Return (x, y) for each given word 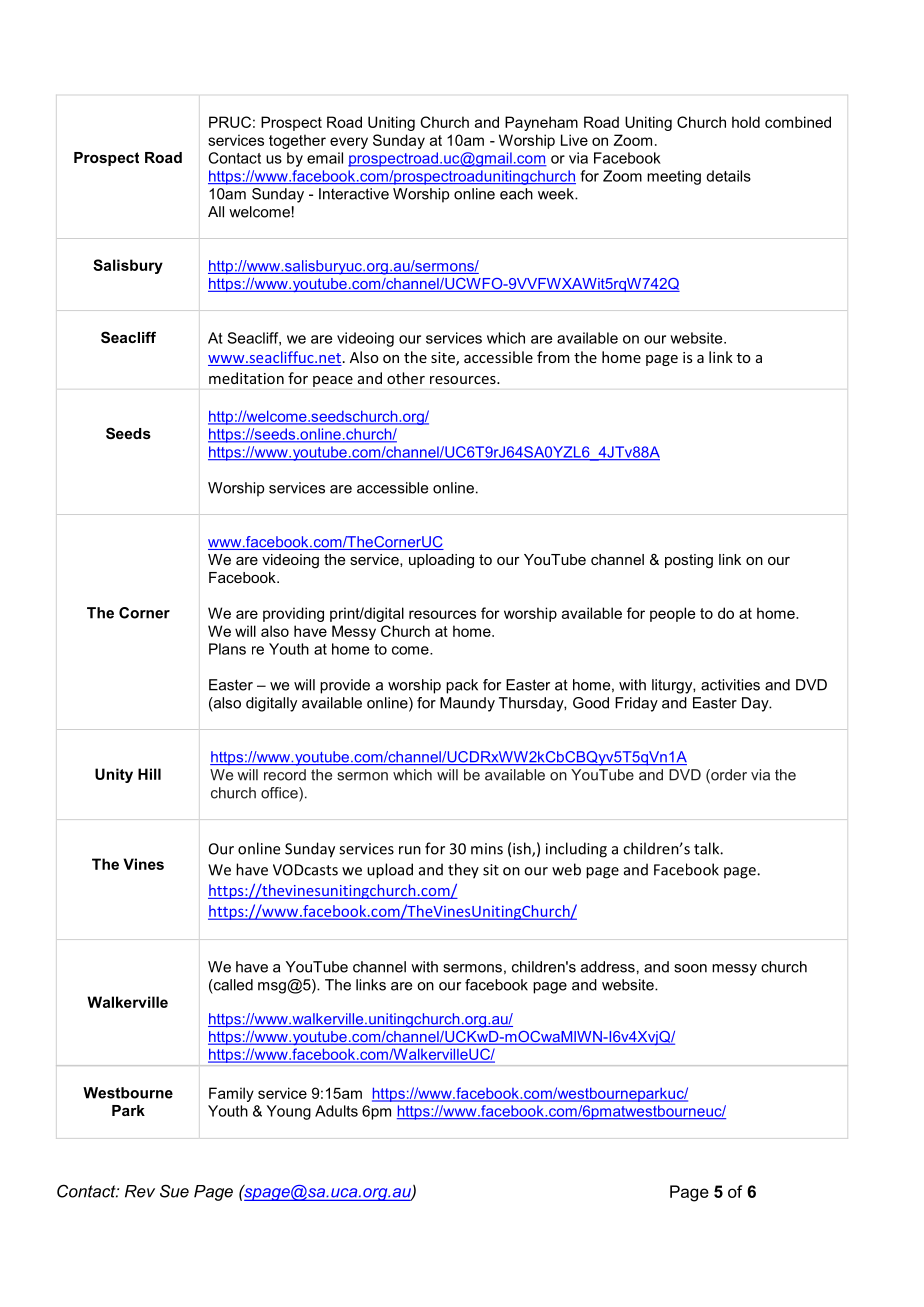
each (516, 194)
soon (690, 968)
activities (730, 685)
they (463, 871)
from (553, 357)
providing (293, 614)
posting (689, 561)
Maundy (467, 704)
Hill (149, 774)
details (728, 176)
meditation (246, 378)
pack (462, 686)
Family (231, 1094)
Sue (174, 1191)
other (406, 378)
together (297, 141)
